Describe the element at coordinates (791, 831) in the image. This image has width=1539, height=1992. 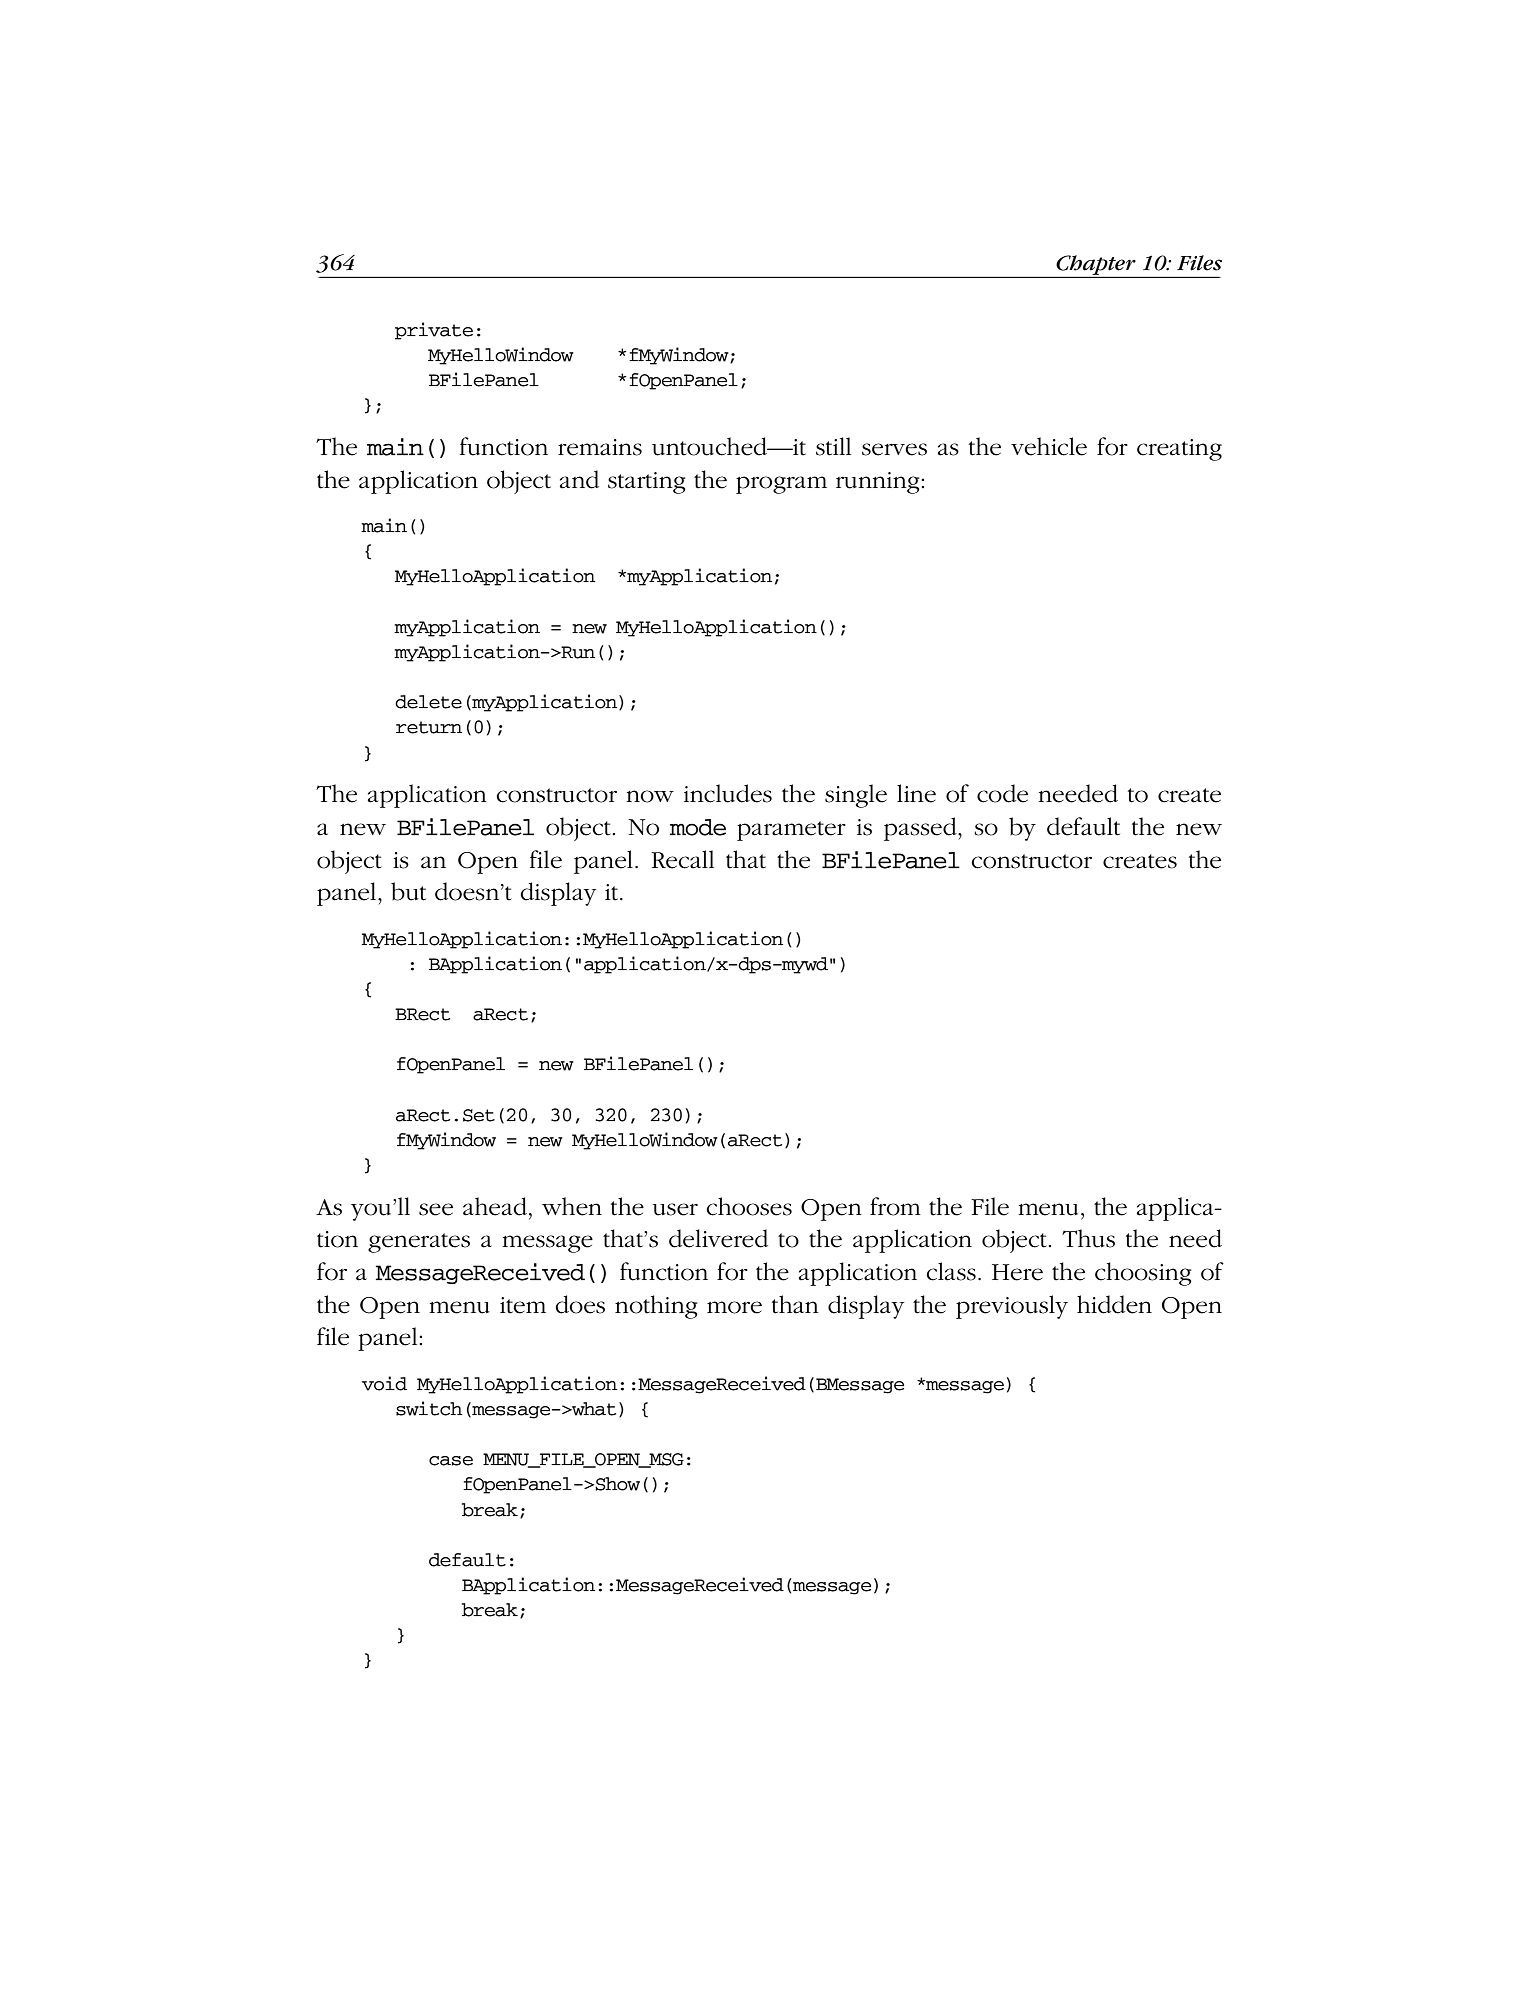
I see `parameter` at that location.
